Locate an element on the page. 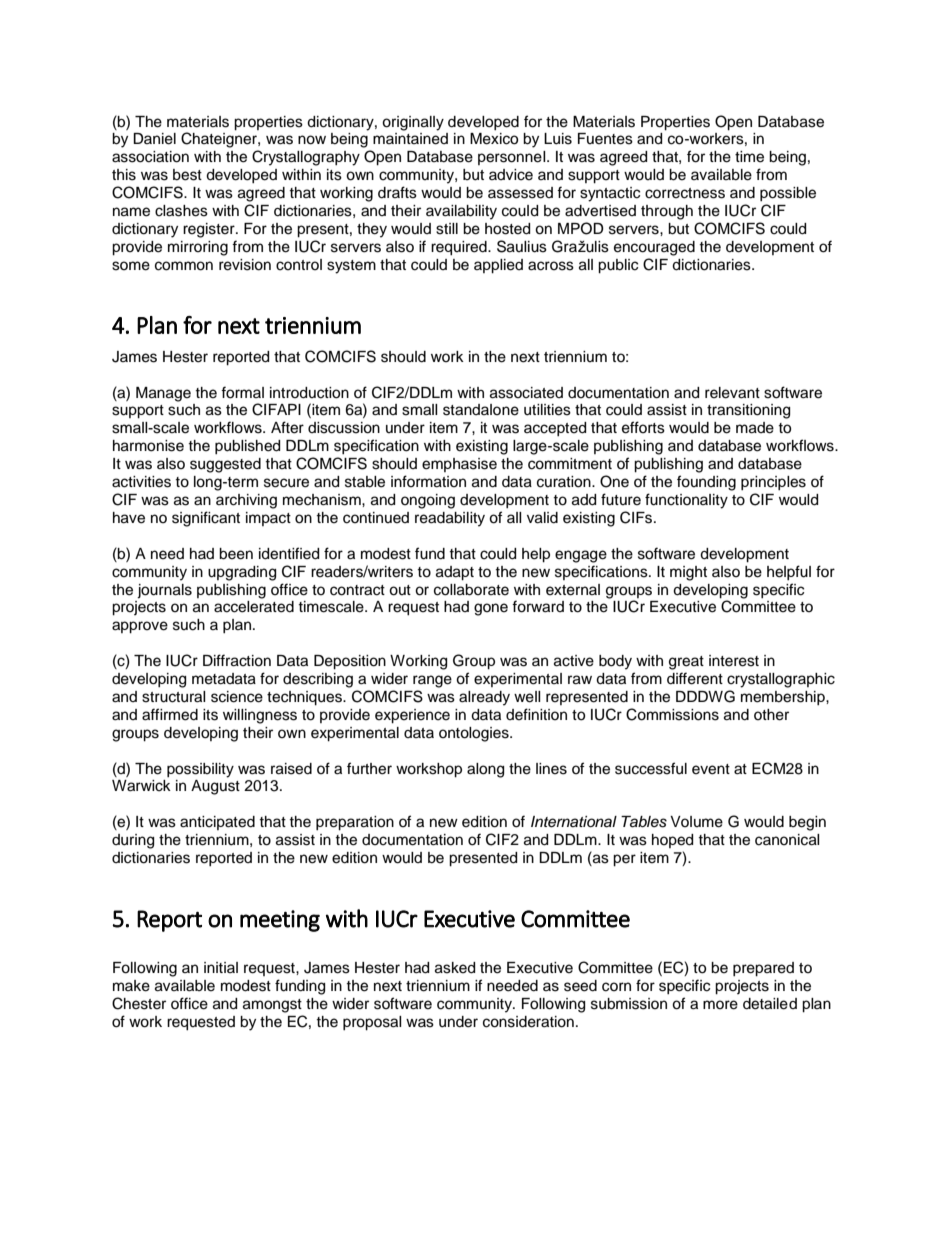  asked is located at coordinates (455, 968).
